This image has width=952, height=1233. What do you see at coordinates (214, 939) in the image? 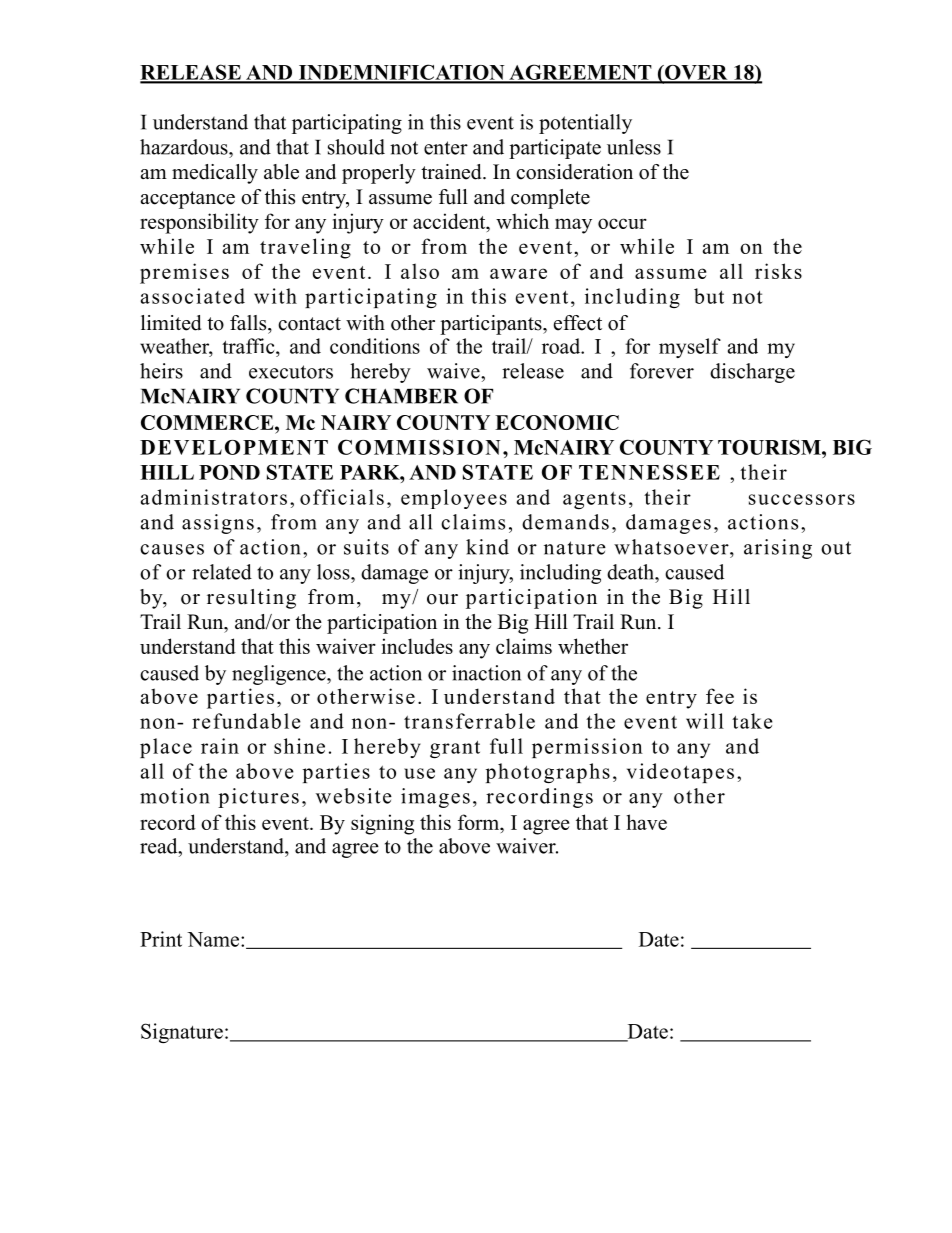
I see `Name` at bounding box center [214, 939].
